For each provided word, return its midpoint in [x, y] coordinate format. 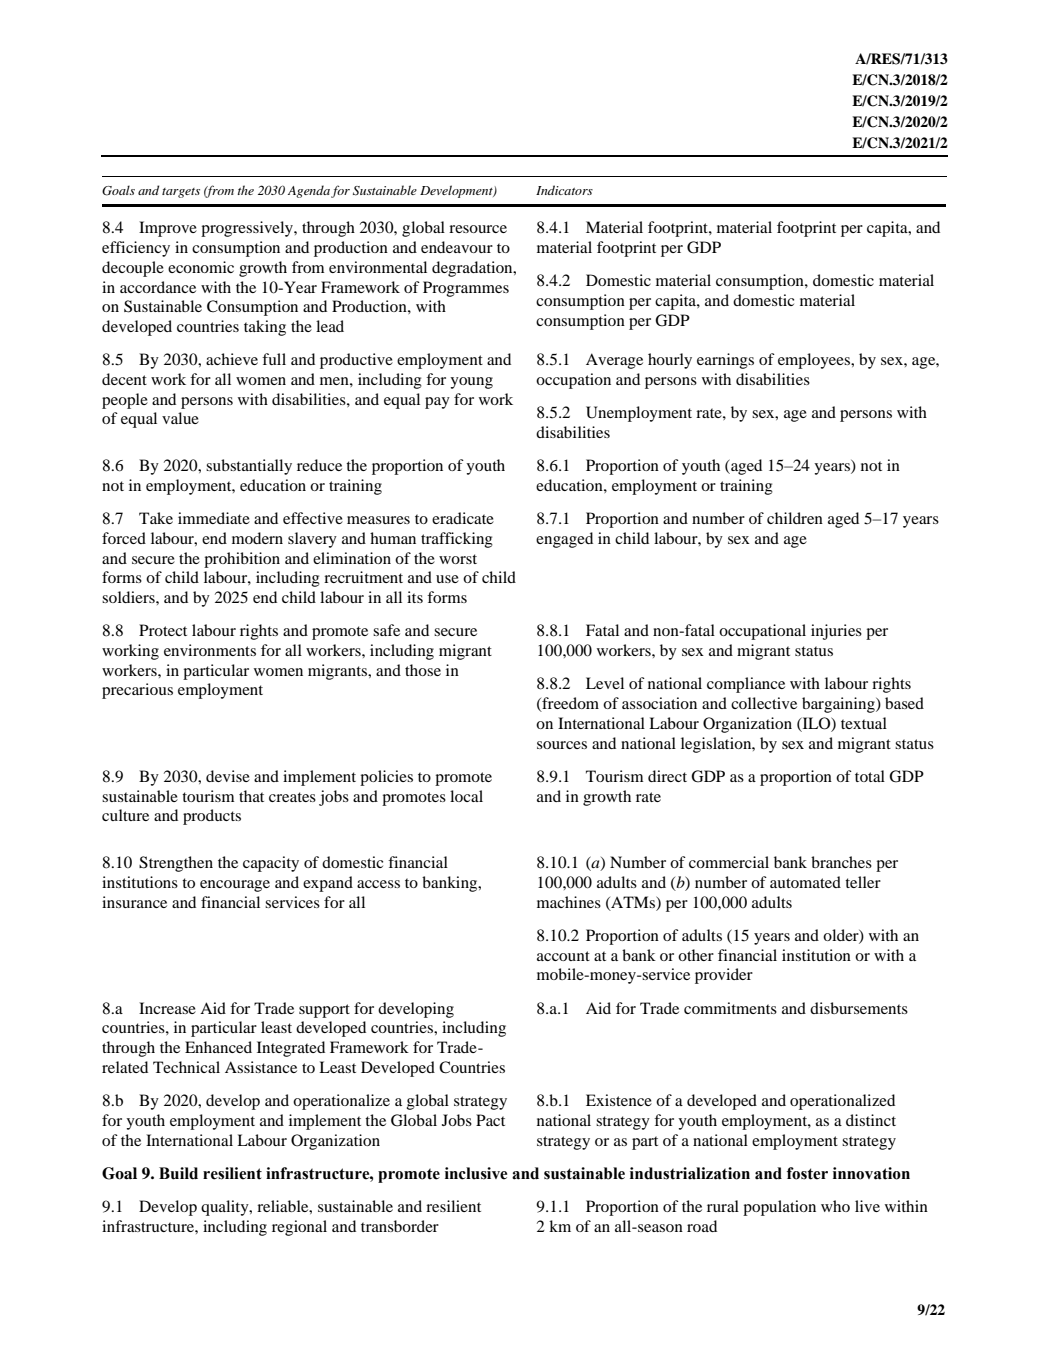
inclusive [476, 1173]
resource [478, 229]
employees [815, 361]
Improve [168, 229]
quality [226, 1208]
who [835, 1206]
